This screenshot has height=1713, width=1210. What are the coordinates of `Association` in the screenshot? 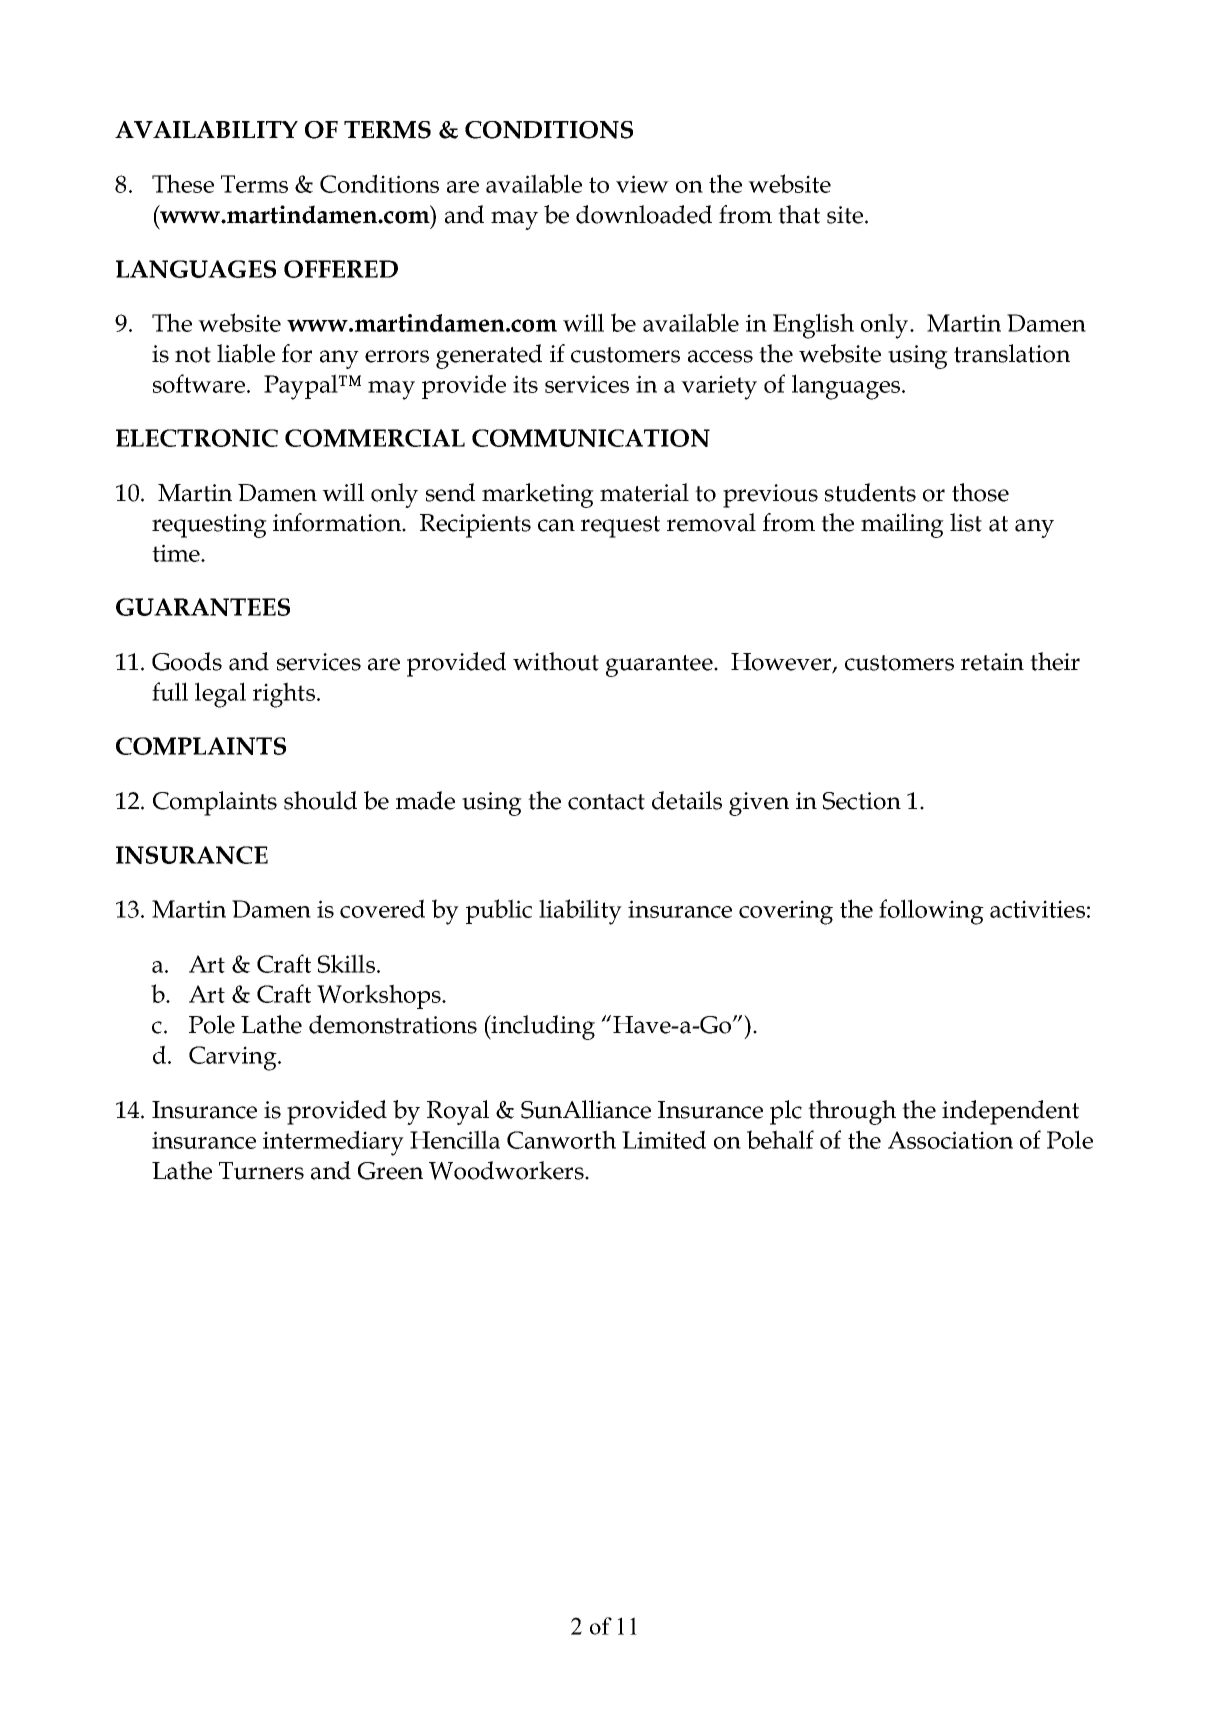 It's located at (950, 1140).
